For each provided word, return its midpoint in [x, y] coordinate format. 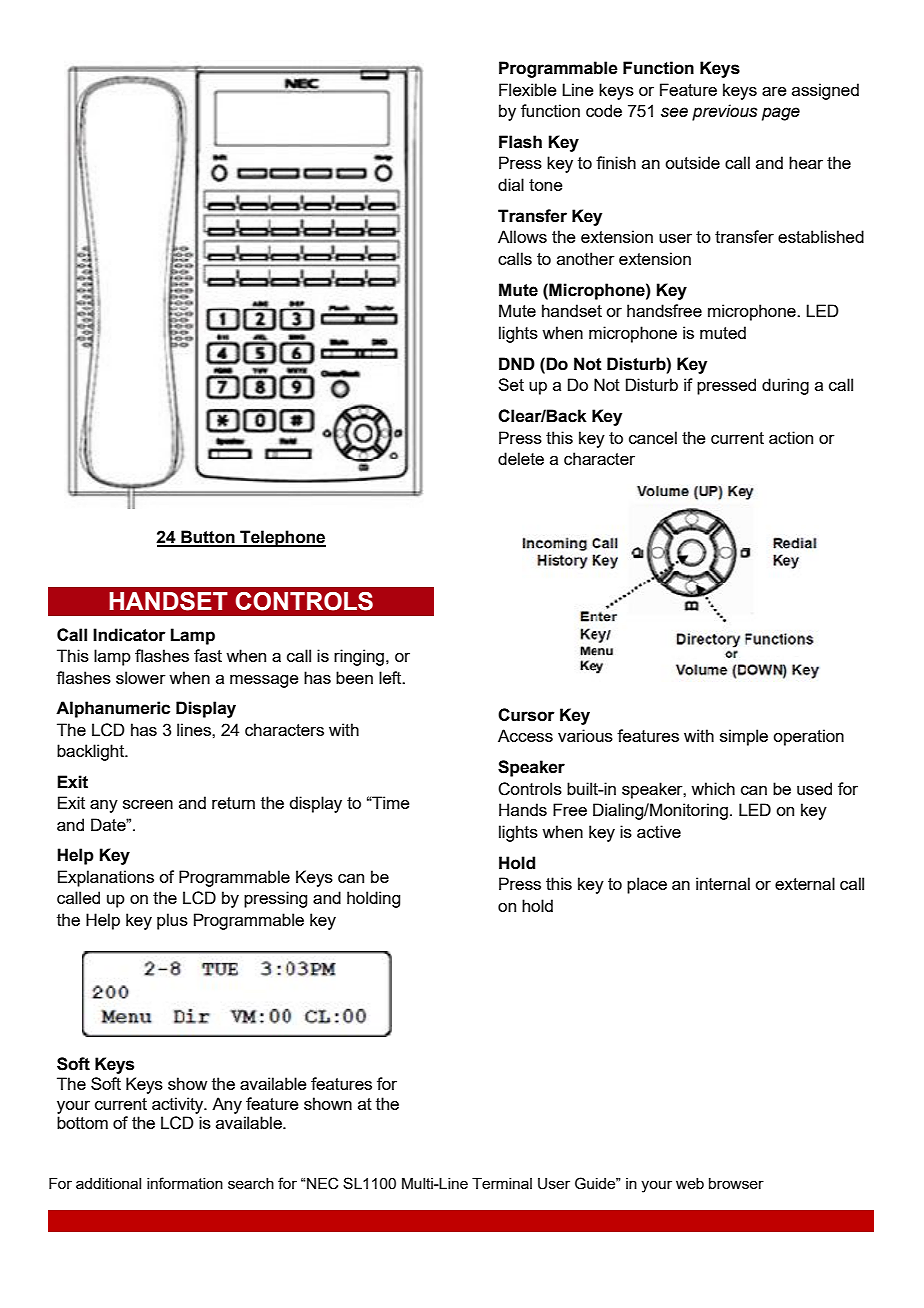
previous [725, 112]
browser [736, 1183]
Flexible [528, 89]
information [185, 1183]
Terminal [502, 1183]
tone [546, 185]
